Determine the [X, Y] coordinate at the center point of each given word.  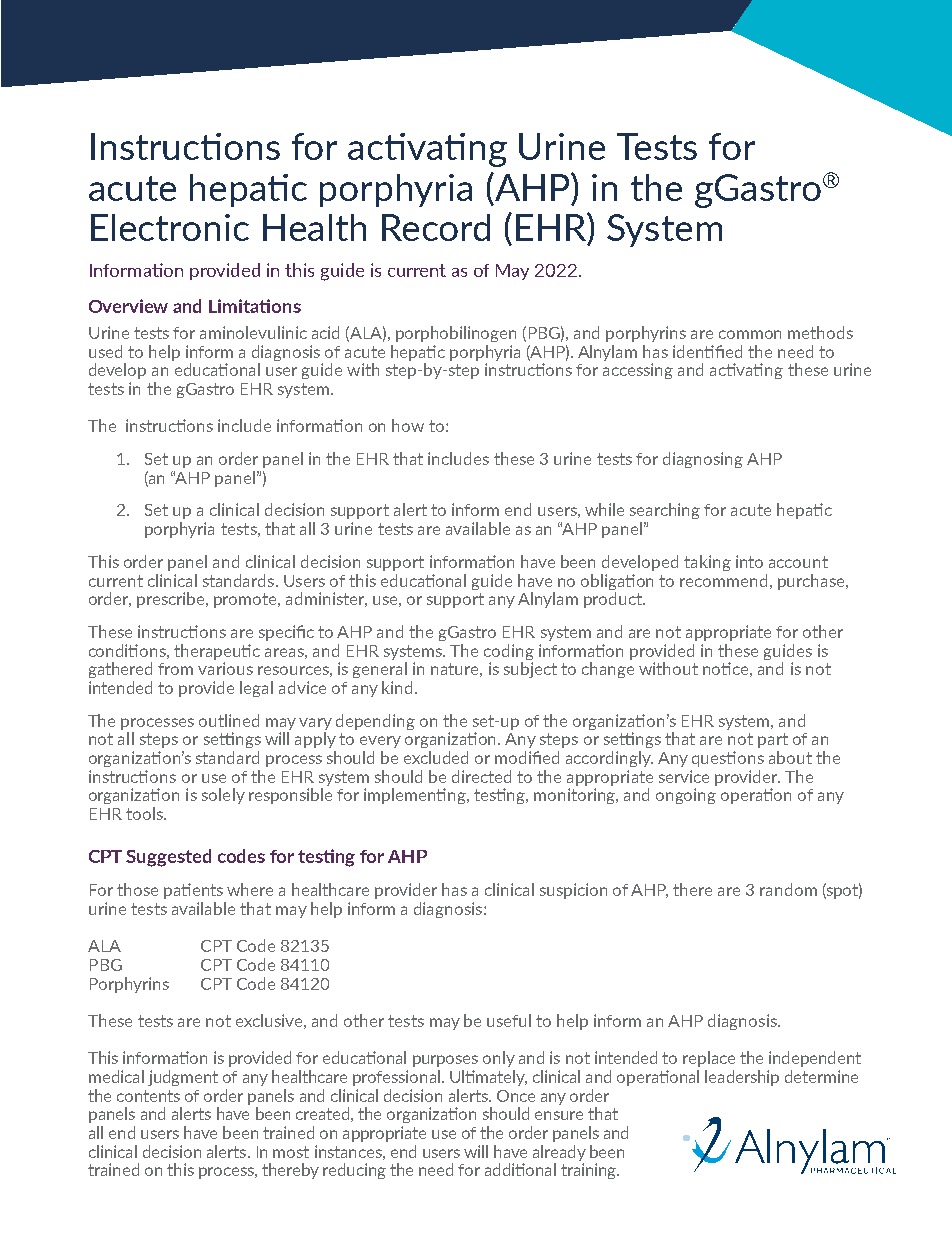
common [750, 334]
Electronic [170, 227]
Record [436, 227]
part [773, 740]
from [175, 669]
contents [148, 1096]
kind [397, 687]
